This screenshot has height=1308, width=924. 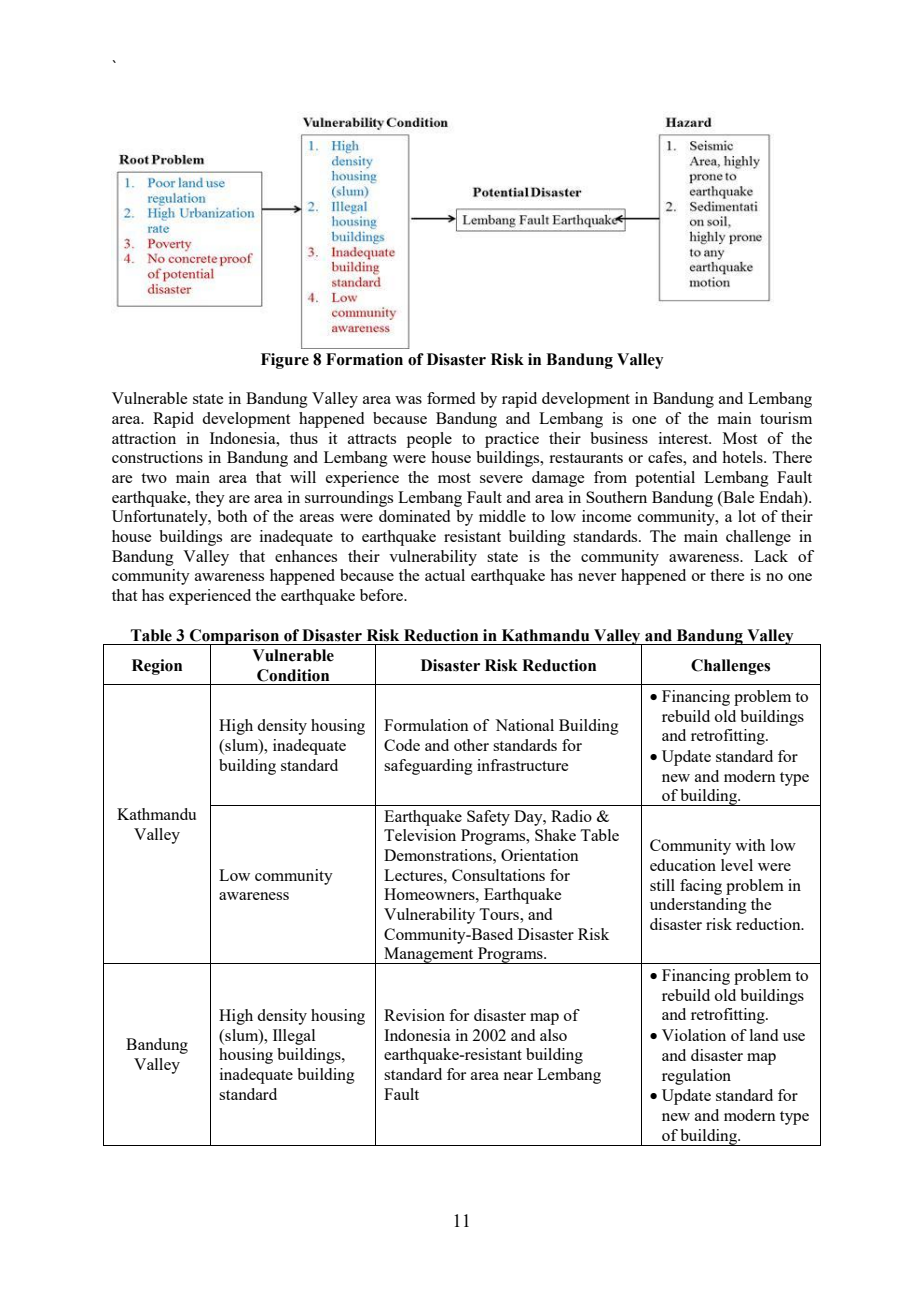 What do you see at coordinates (524, 725) in the screenshot?
I see `National` at bounding box center [524, 725].
